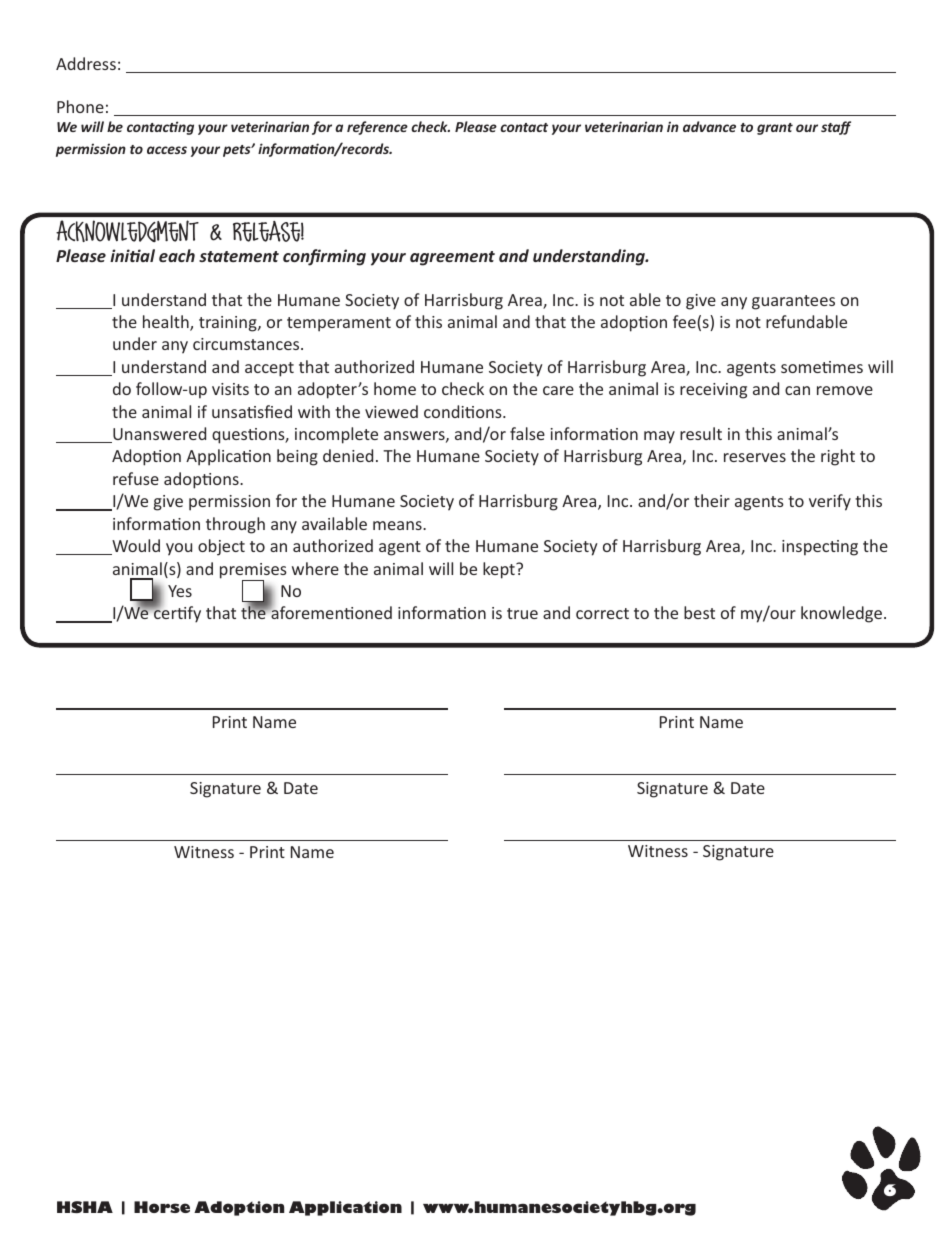 The image size is (952, 1233). Describe the element at coordinates (602, 613) in the screenshot. I see `correct` at that location.
